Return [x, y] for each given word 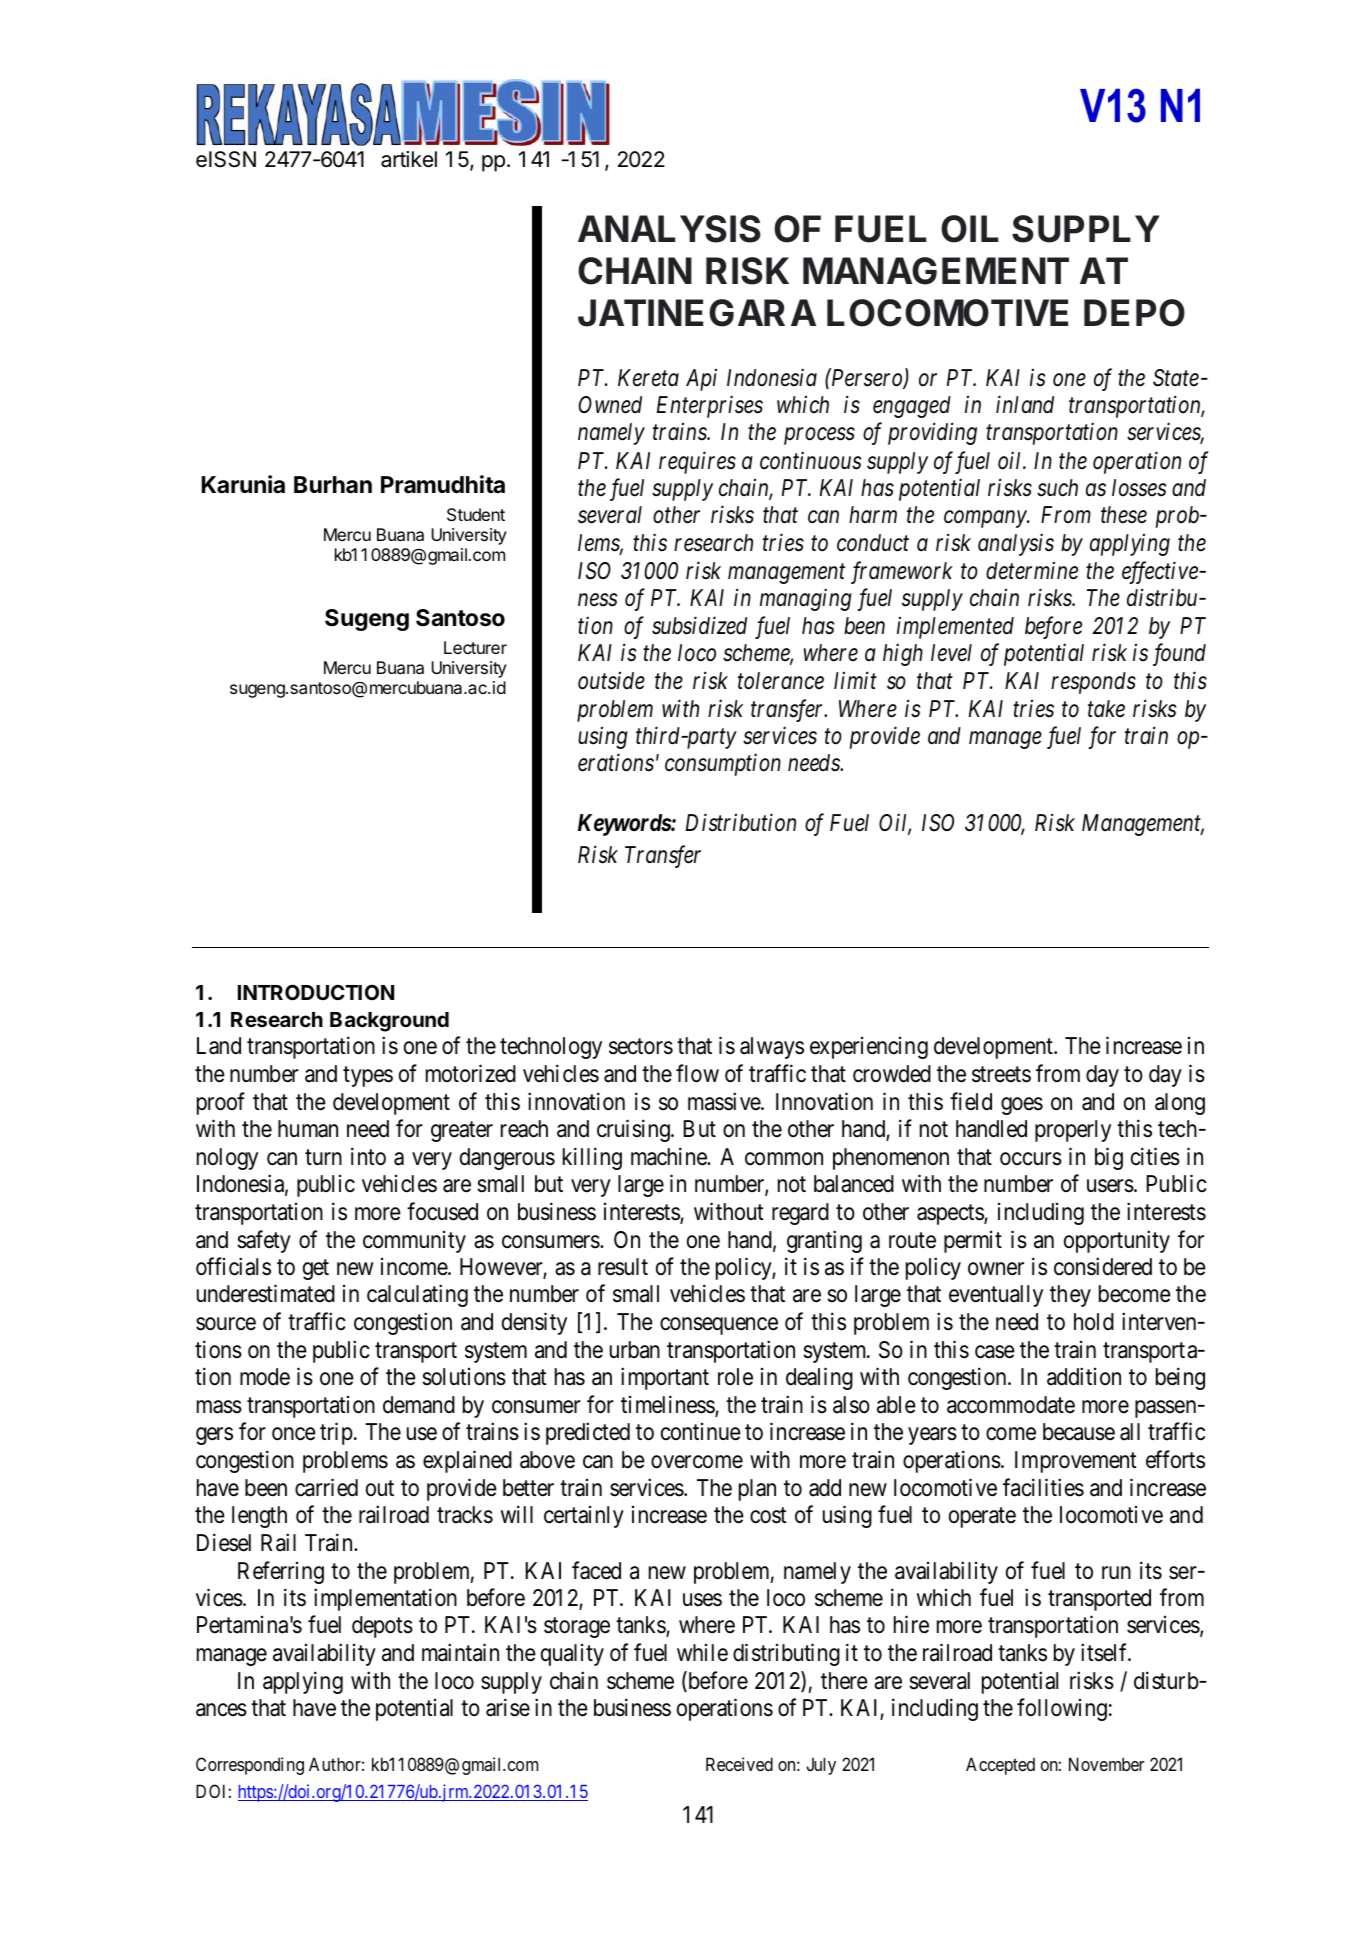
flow [697, 1074]
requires [697, 462]
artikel [409, 159]
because [1079, 1432]
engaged [912, 407]
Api [701, 380]
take [1106, 708]
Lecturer [475, 647]
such [1057, 488]
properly [1073, 1131]
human [308, 1129]
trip [336, 1434]
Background [389, 1022]
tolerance [781, 681]
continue [701, 1432]
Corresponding [250, 1766]
